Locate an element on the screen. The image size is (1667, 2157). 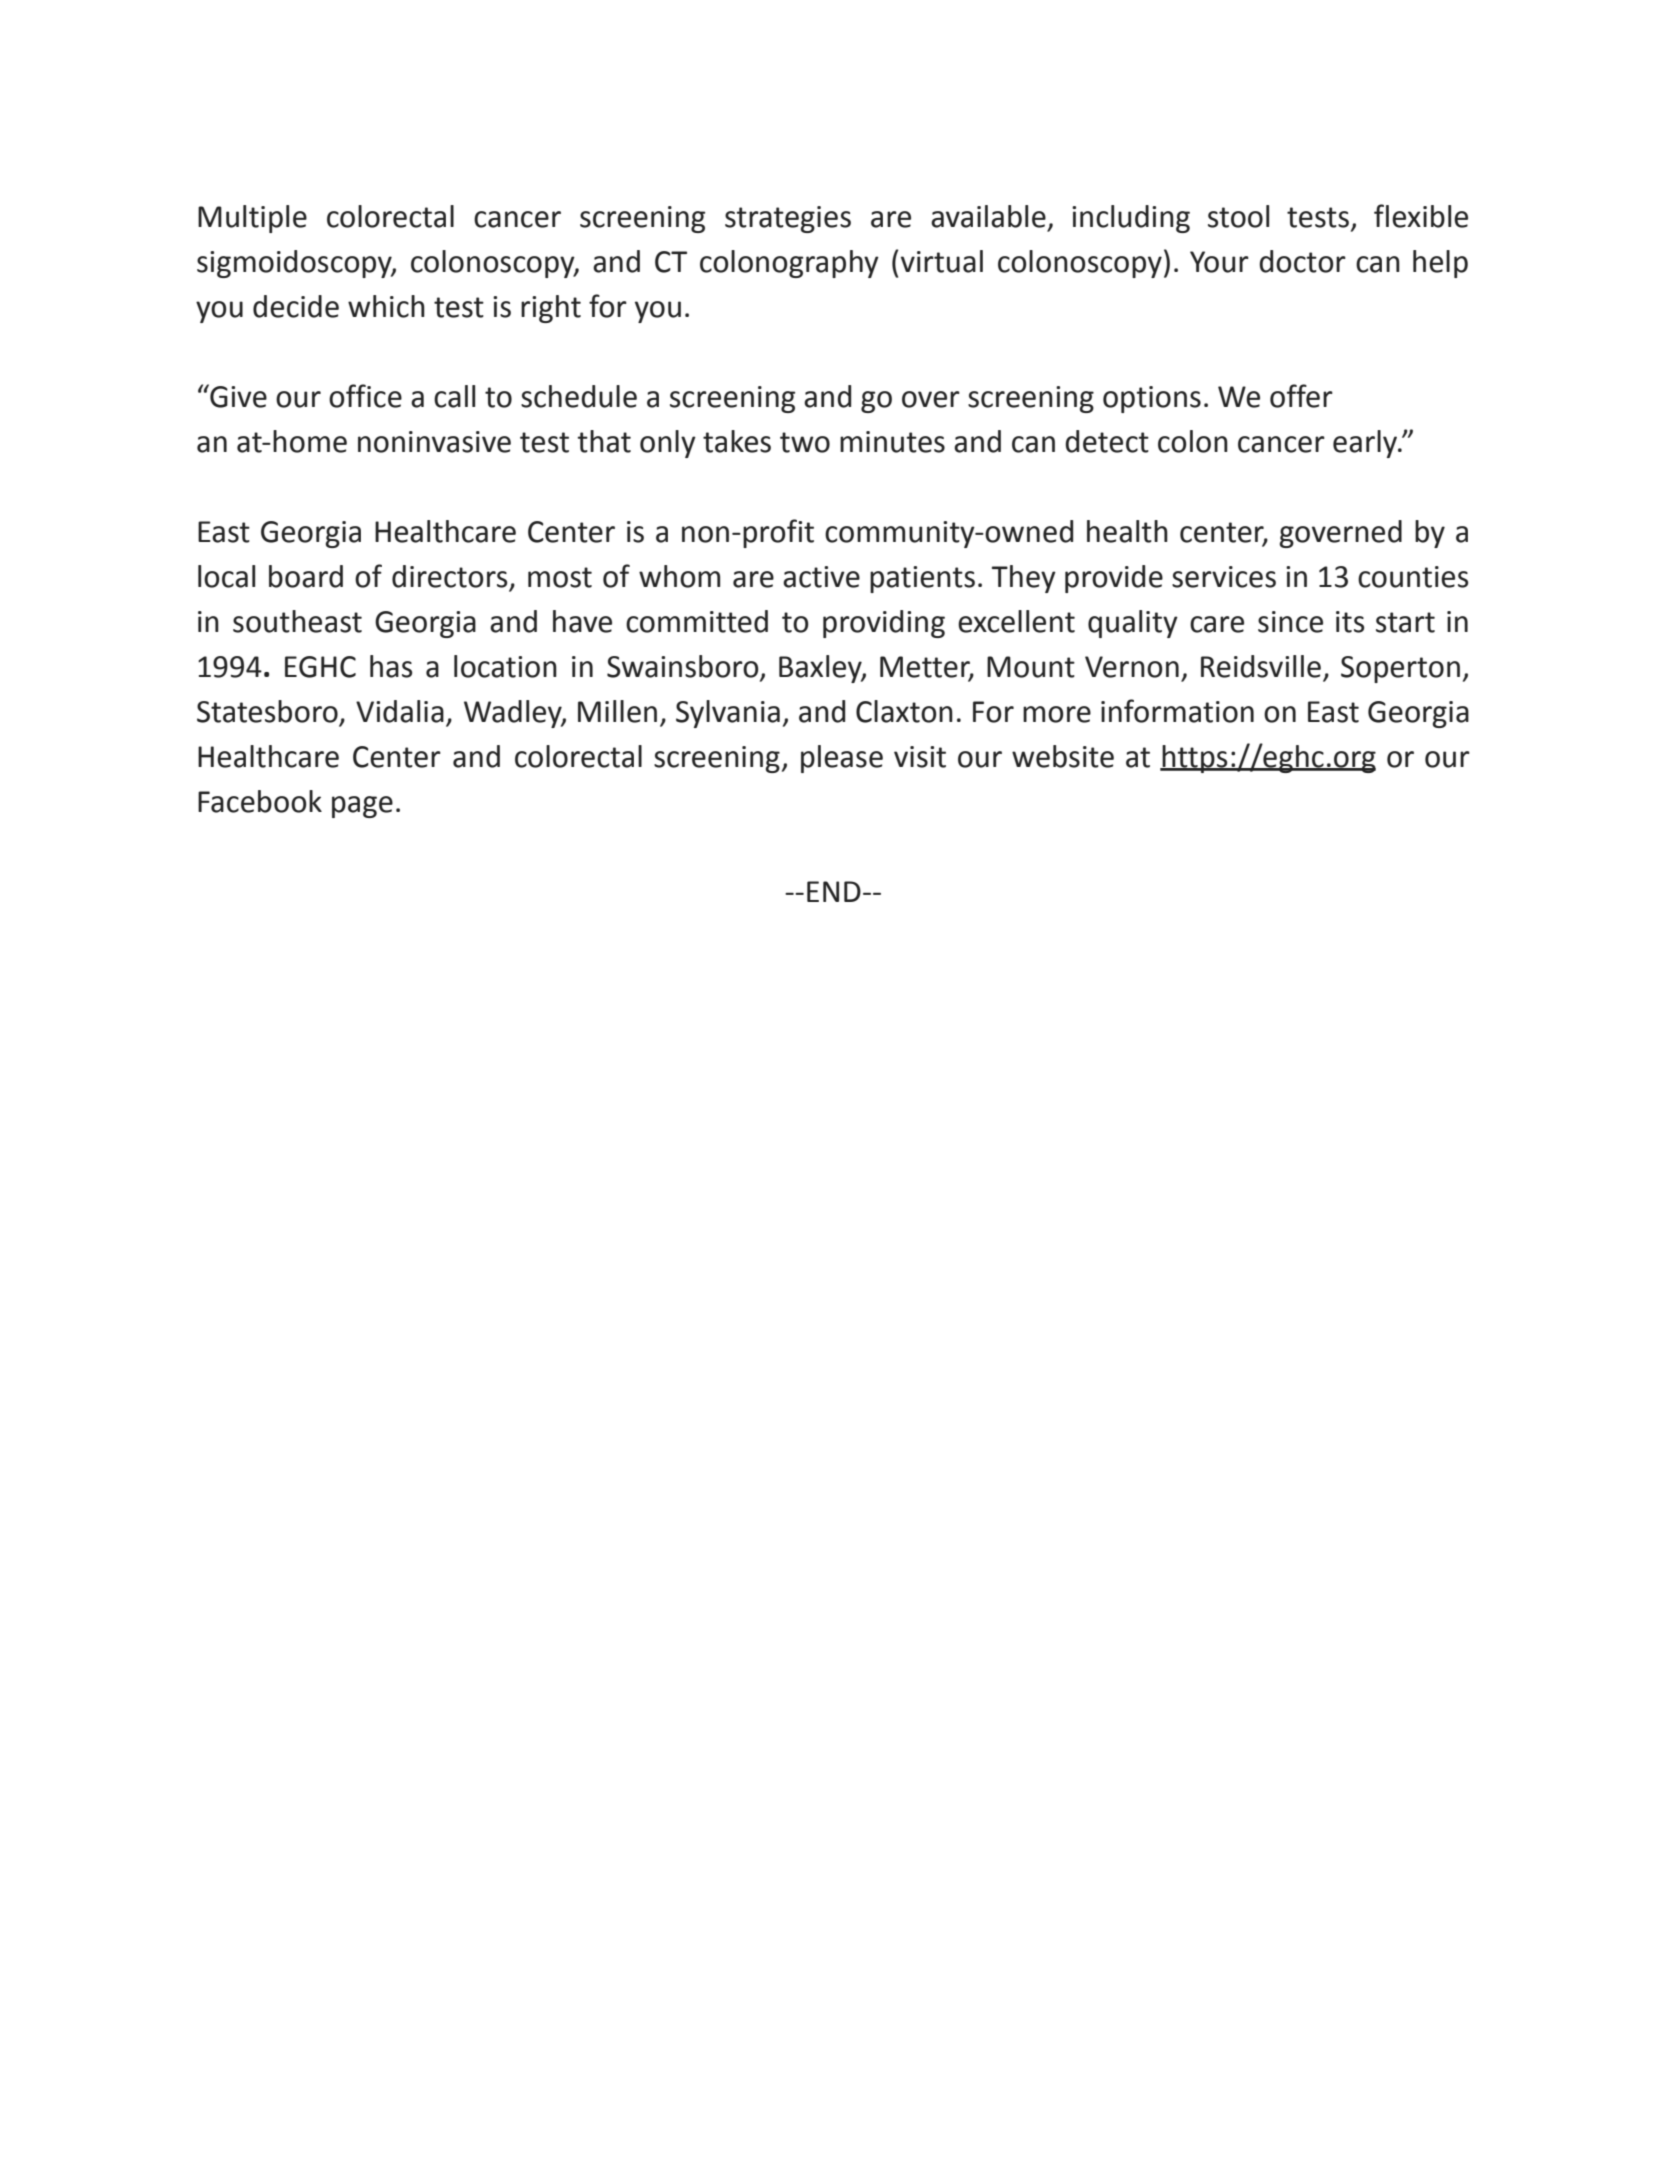
since is located at coordinates (1290, 622).
